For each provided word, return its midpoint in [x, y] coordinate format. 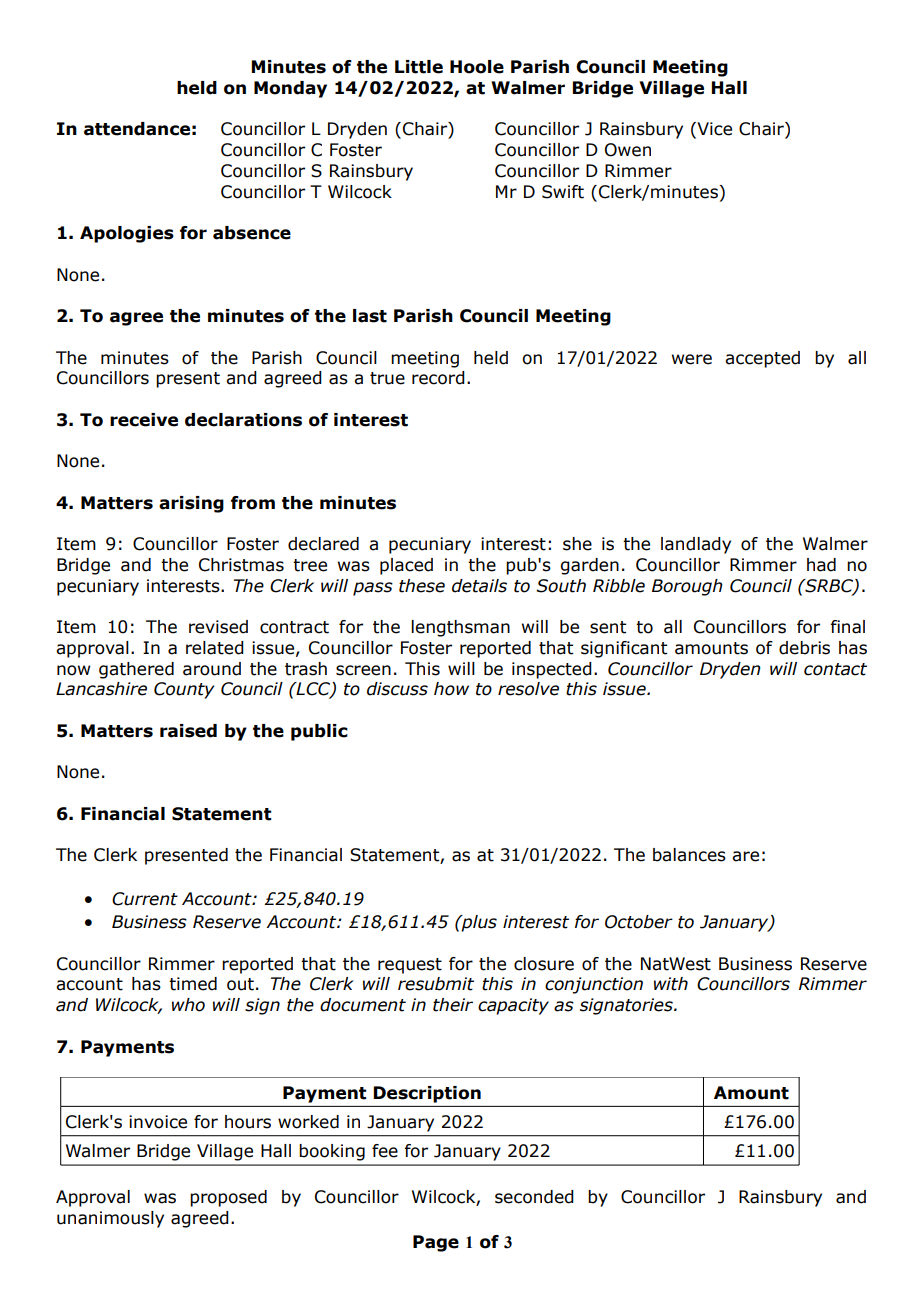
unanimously [110, 1219]
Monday [290, 89]
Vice [713, 130]
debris [804, 648]
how [451, 689]
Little [419, 67]
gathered [136, 670]
